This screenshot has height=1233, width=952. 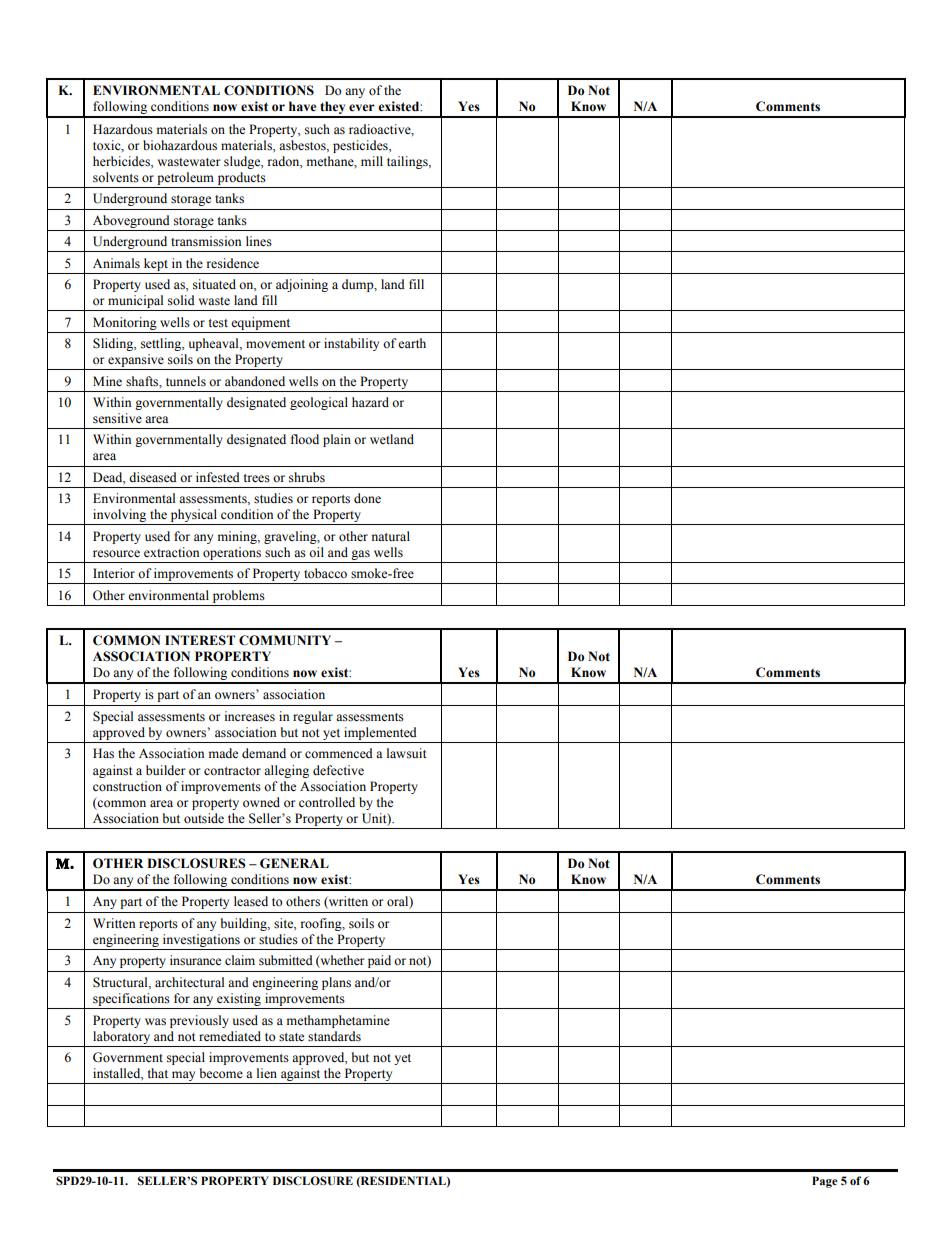 I want to click on mill, so click(x=372, y=161).
